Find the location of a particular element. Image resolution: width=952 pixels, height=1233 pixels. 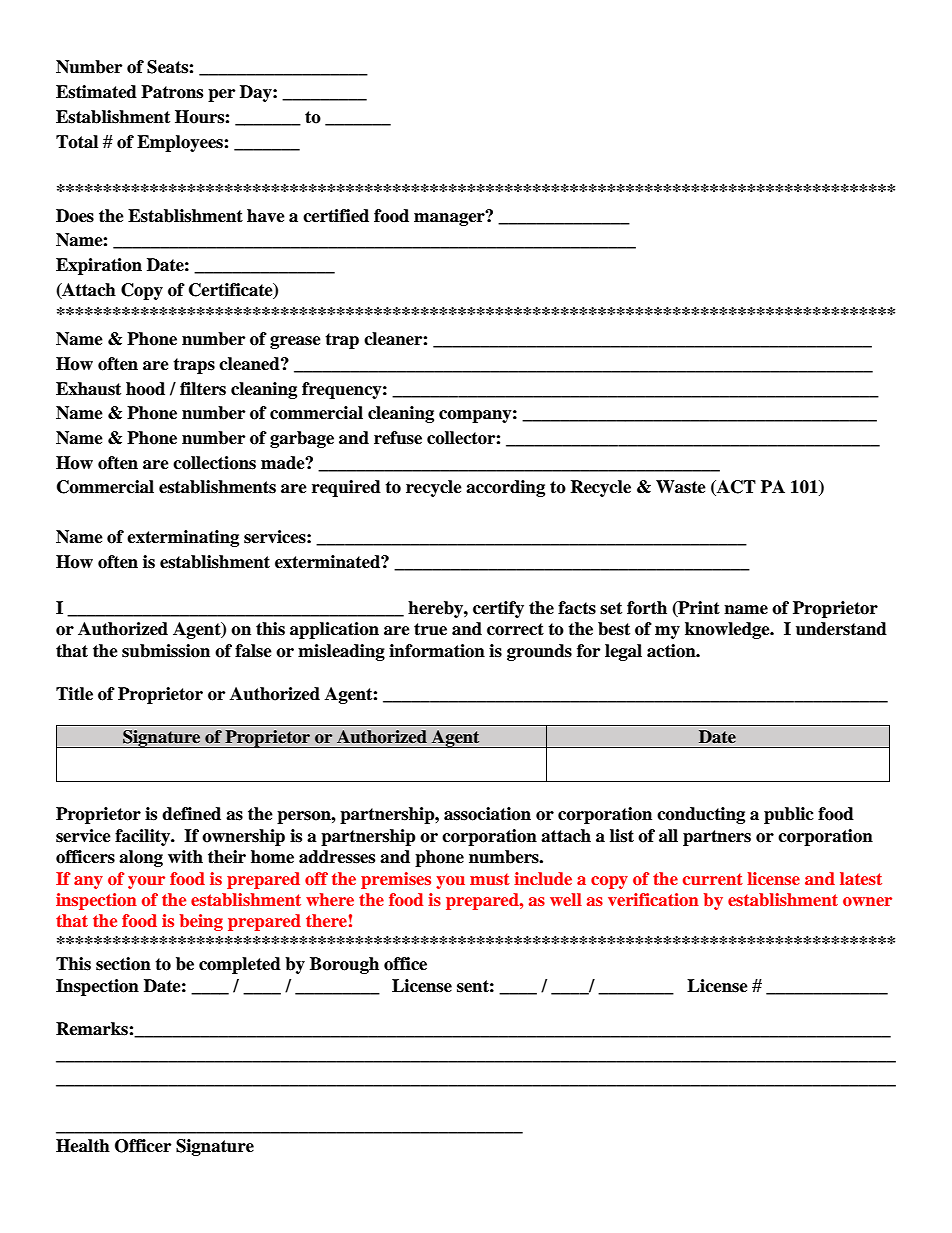

Waste is located at coordinates (681, 487).
